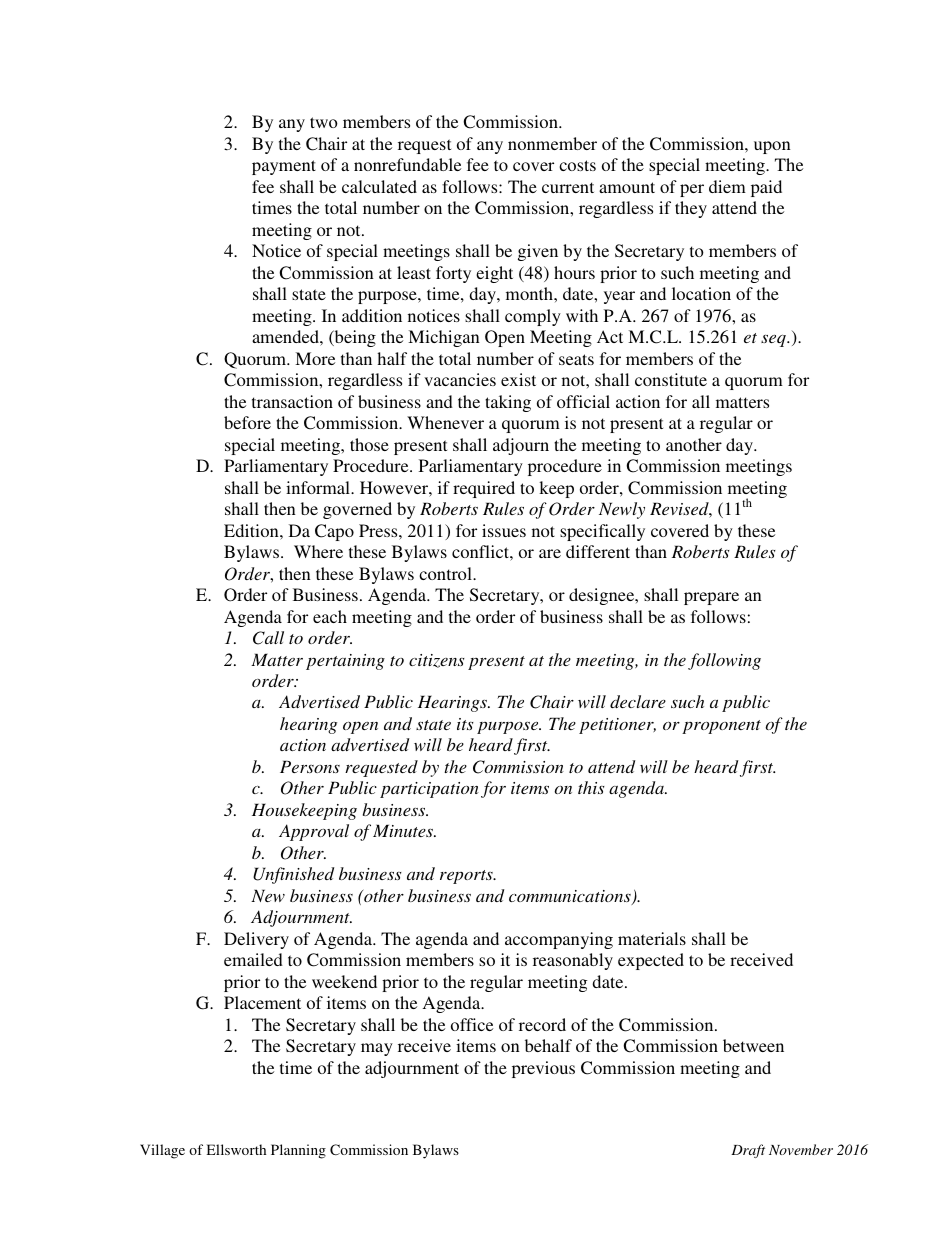 The height and width of the image is (1233, 952). I want to click on constitute, so click(671, 379).
